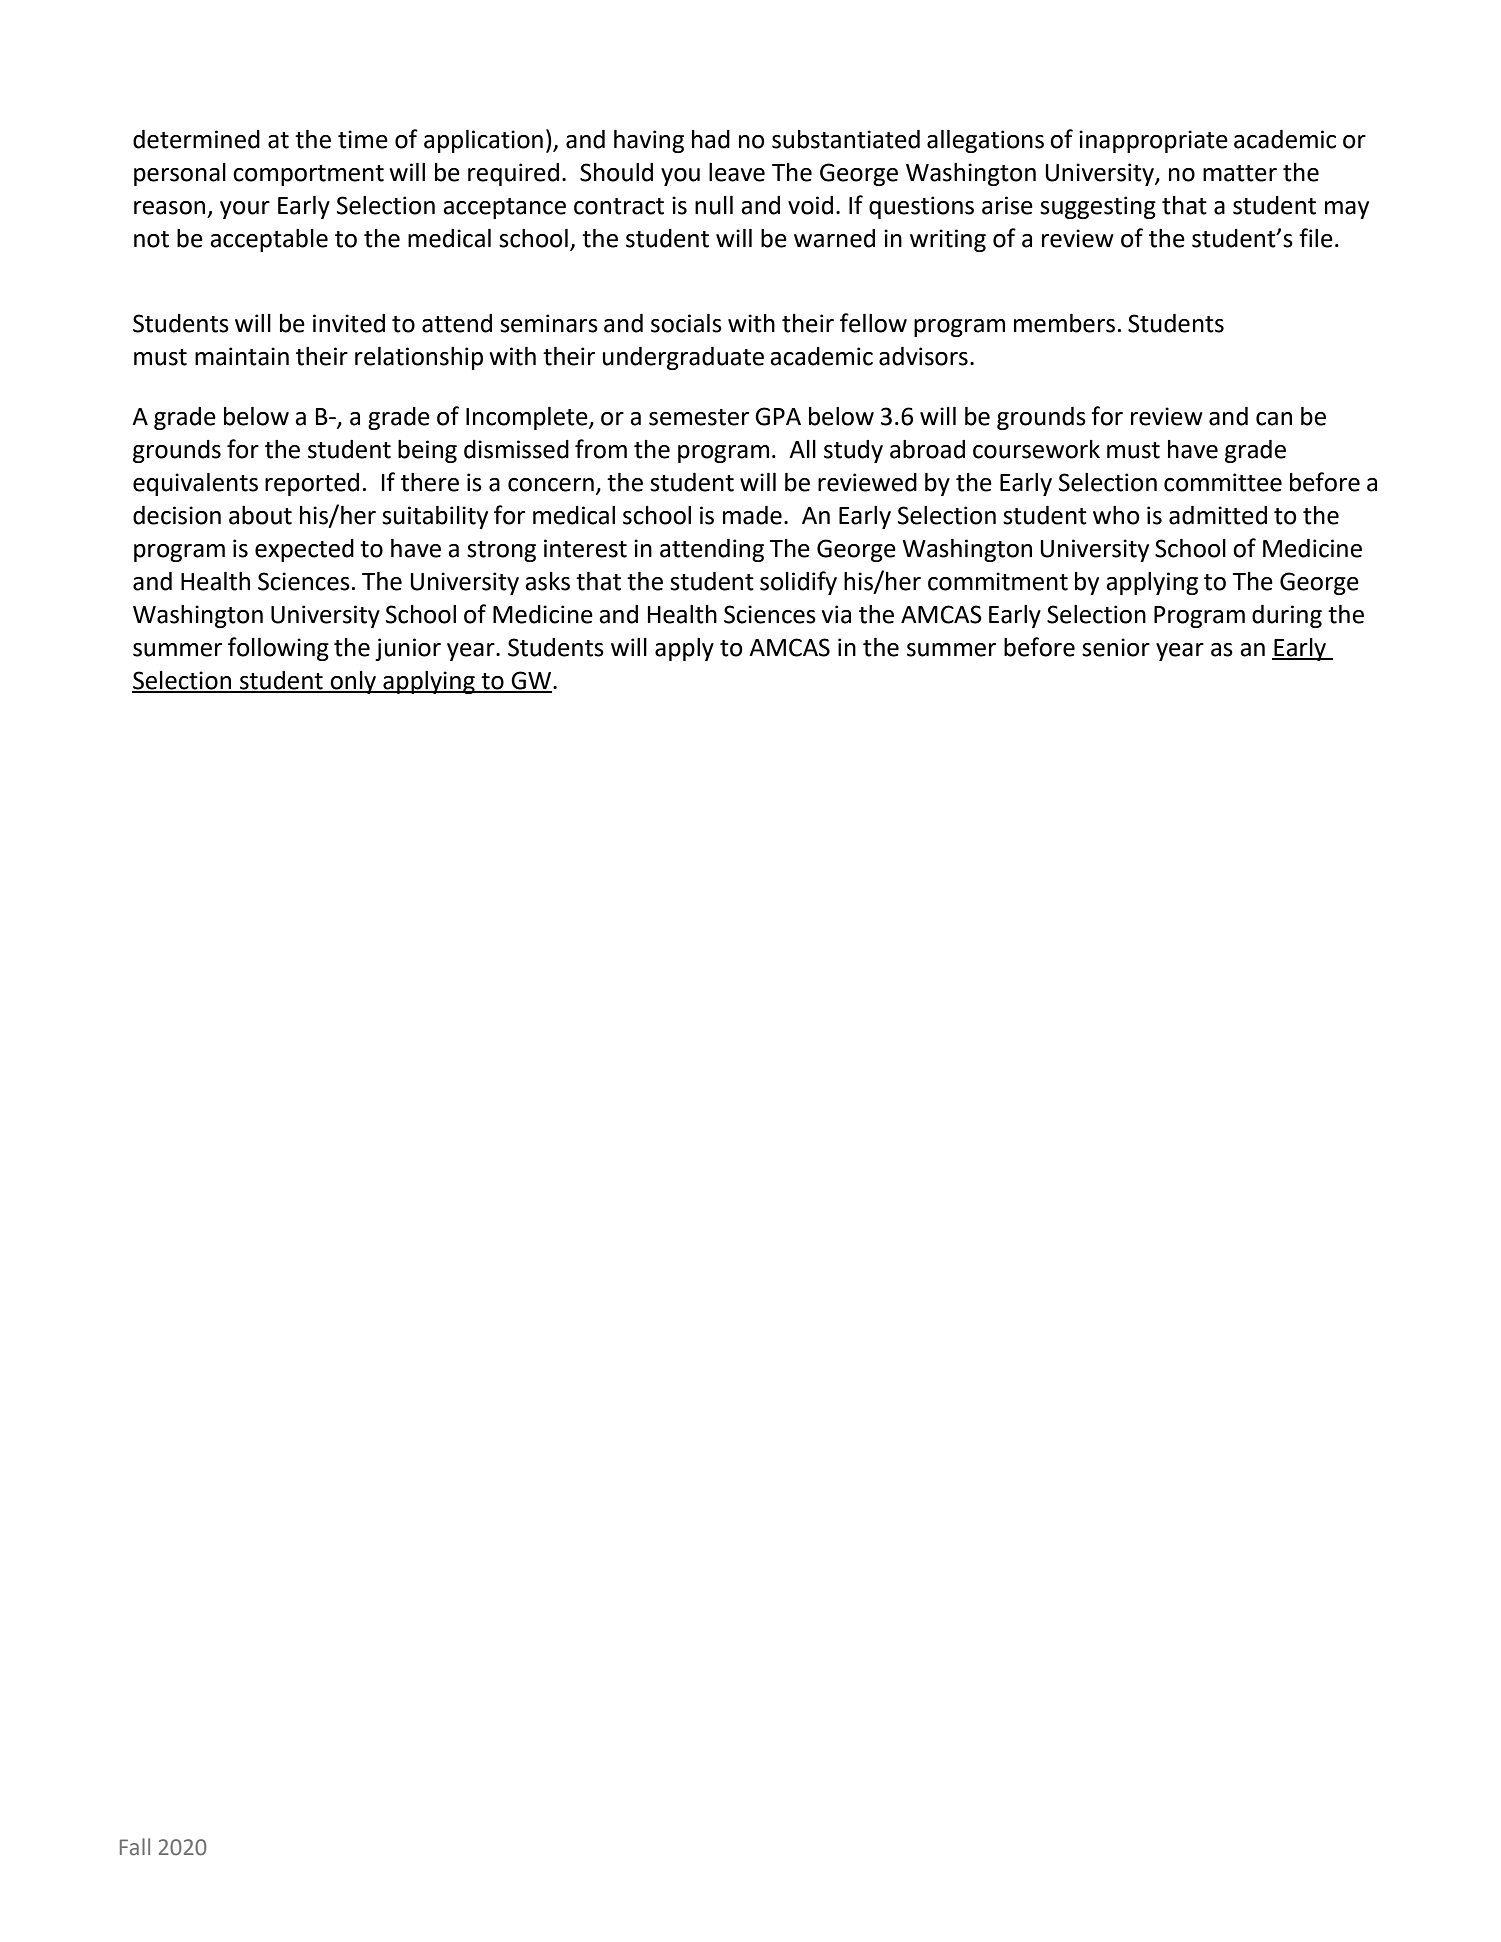  Describe the element at coordinates (798, 583) in the screenshot. I see `solidify` at that location.
